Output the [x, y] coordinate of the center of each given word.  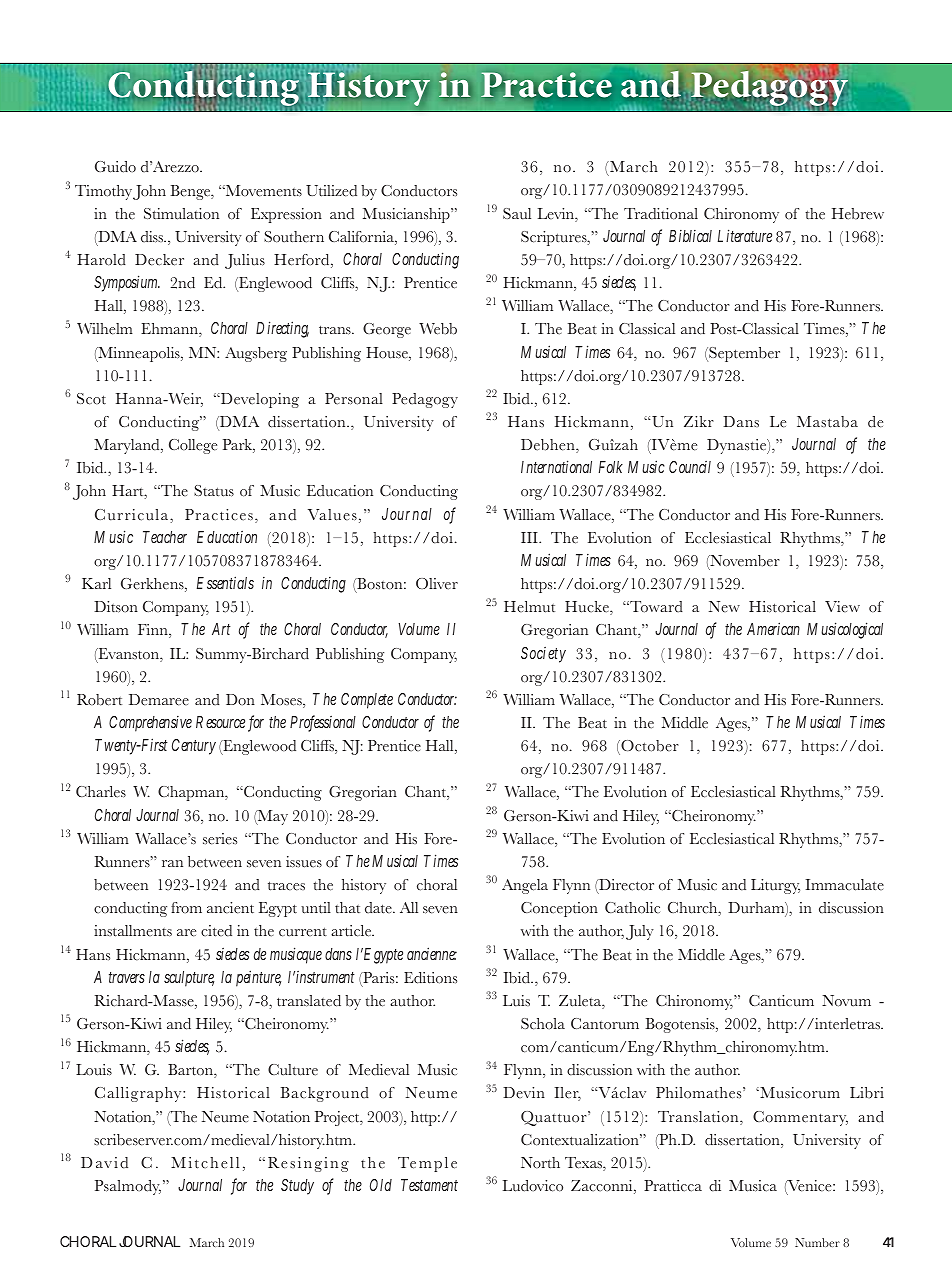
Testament [429, 1185]
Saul [517, 214]
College [193, 446]
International [556, 466]
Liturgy [775, 886]
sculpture [189, 979]
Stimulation [181, 214]
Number [817, 1242]
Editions [430, 978]
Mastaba [827, 422]
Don [240, 699]
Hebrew [858, 214]
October [649, 747]
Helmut [529, 607]
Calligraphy [139, 1094]
